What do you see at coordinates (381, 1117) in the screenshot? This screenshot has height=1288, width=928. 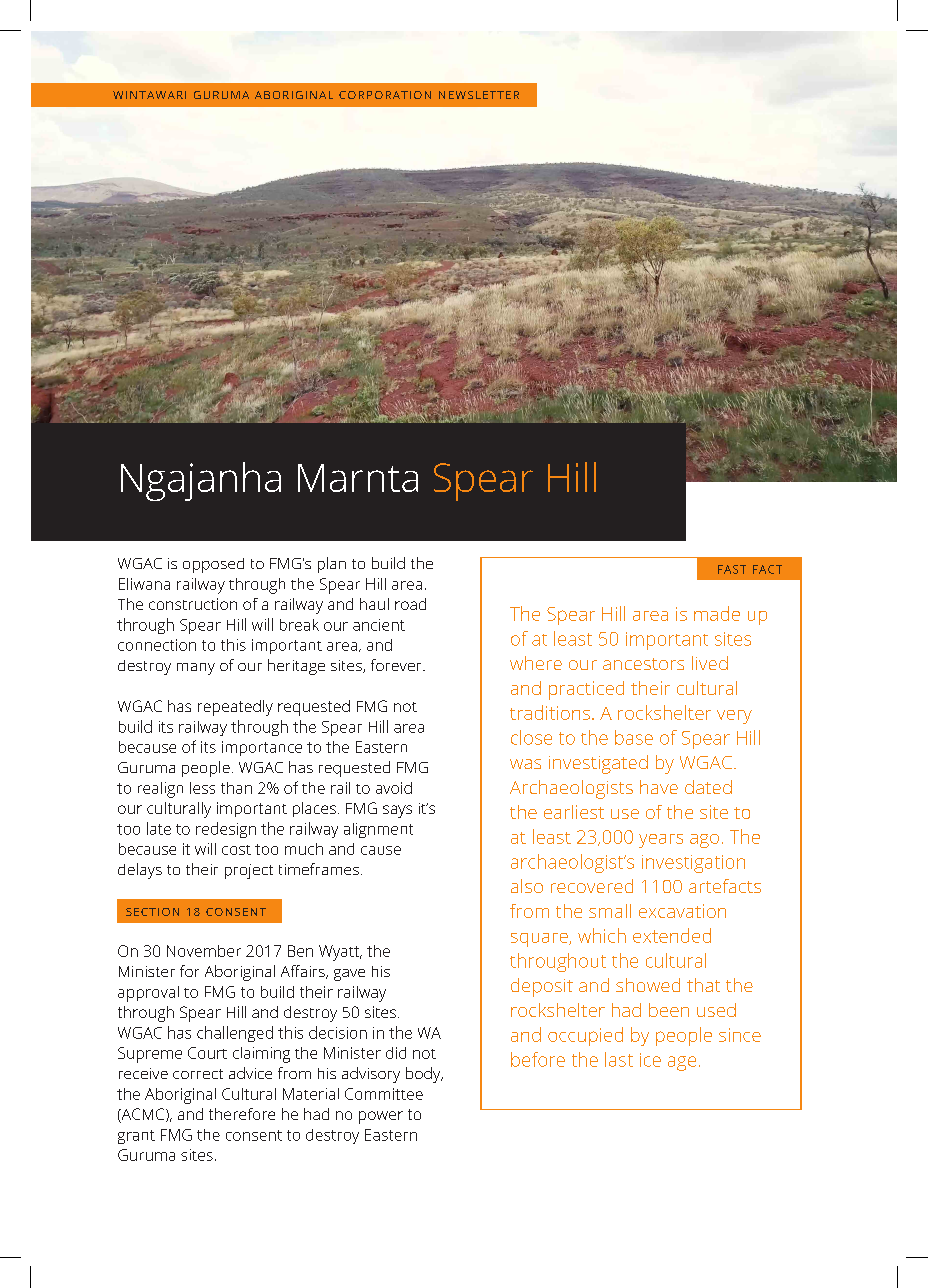 I see `power` at bounding box center [381, 1117].
